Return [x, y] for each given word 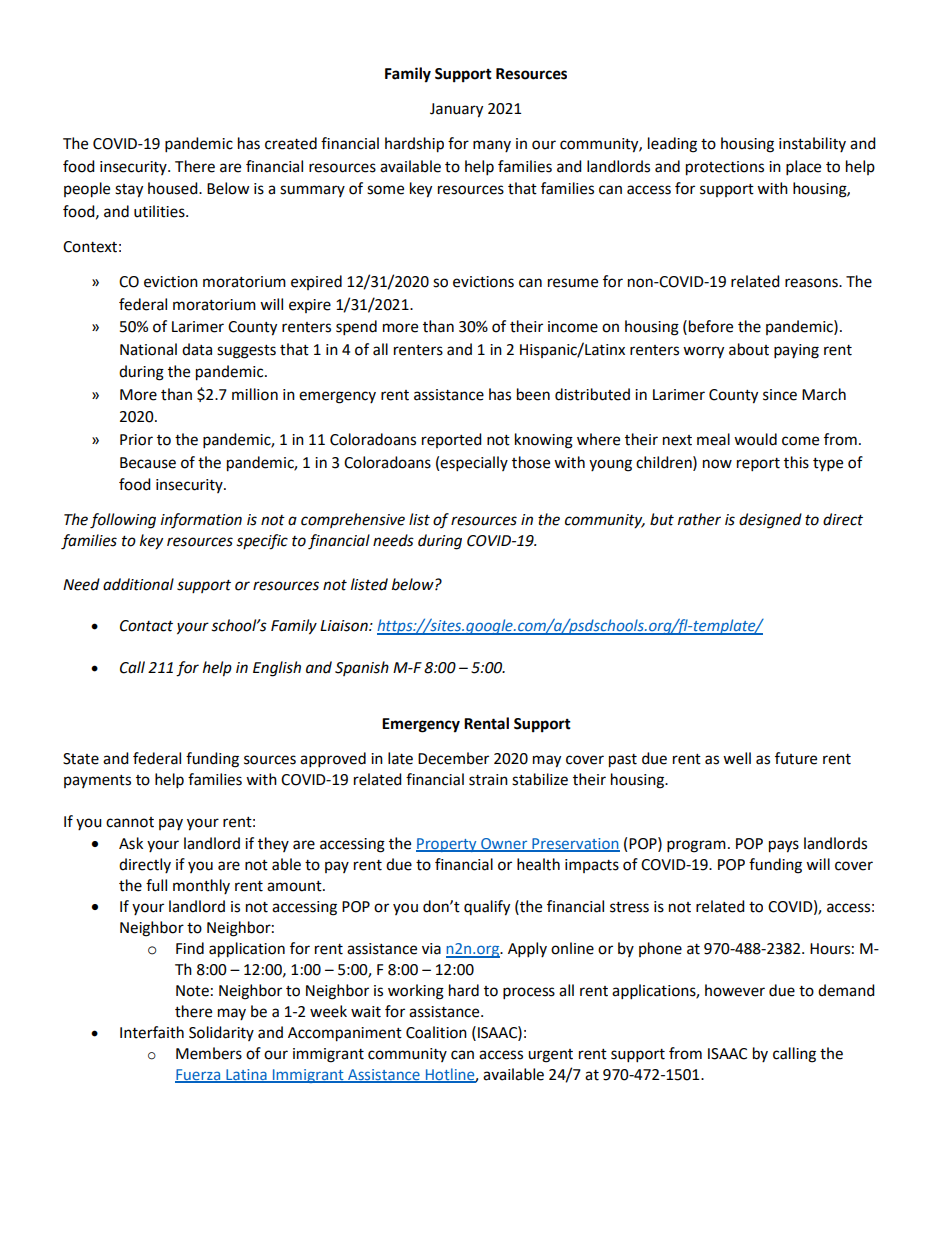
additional [138, 584]
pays [784, 846]
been [533, 394]
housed [174, 188]
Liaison [345, 626]
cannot [130, 822]
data [197, 349]
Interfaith [152, 1032]
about [749, 349]
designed [770, 521]
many [492, 146]
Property [447, 845]
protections [725, 168]
